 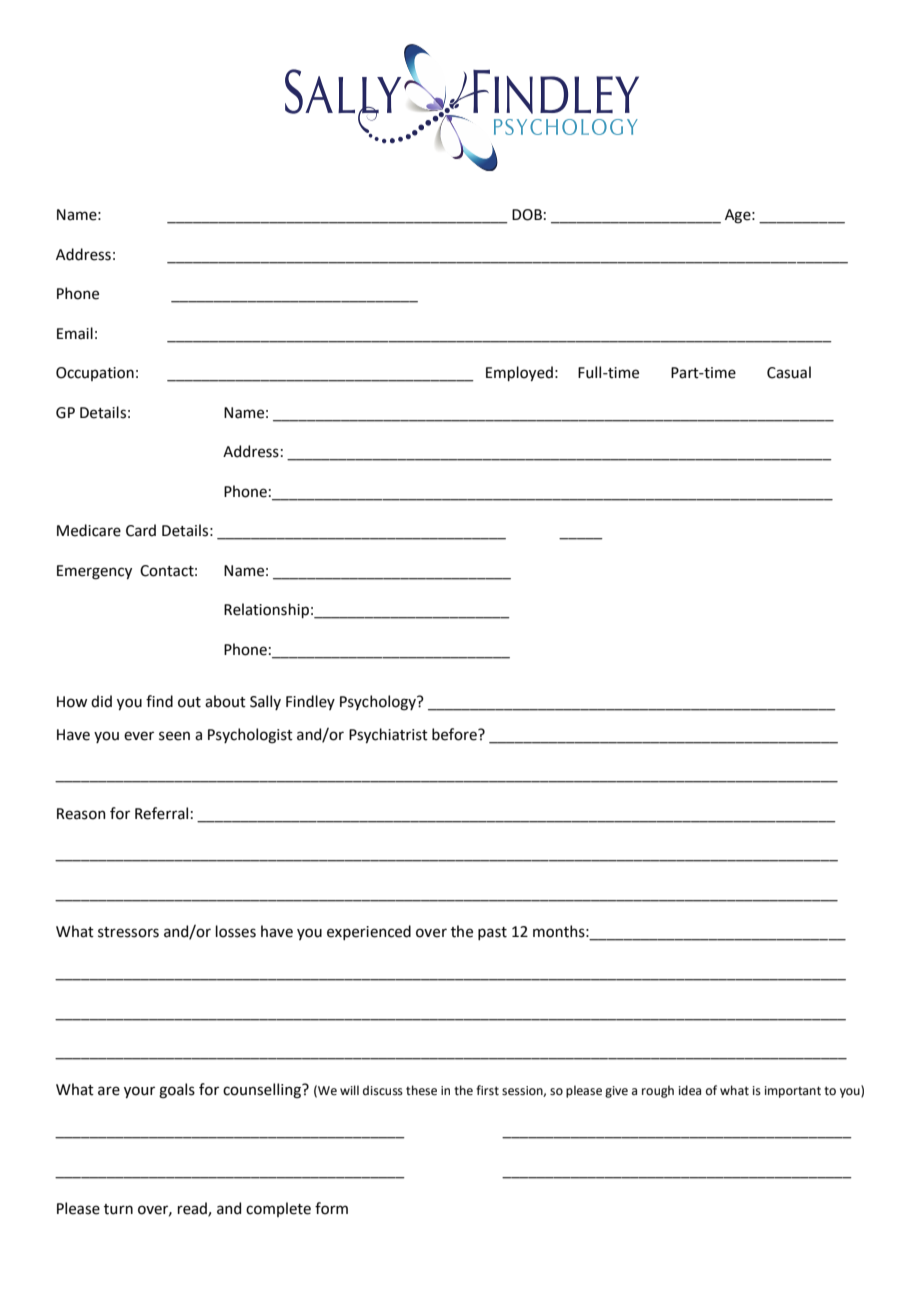 I want to click on read, so click(x=193, y=1209).
